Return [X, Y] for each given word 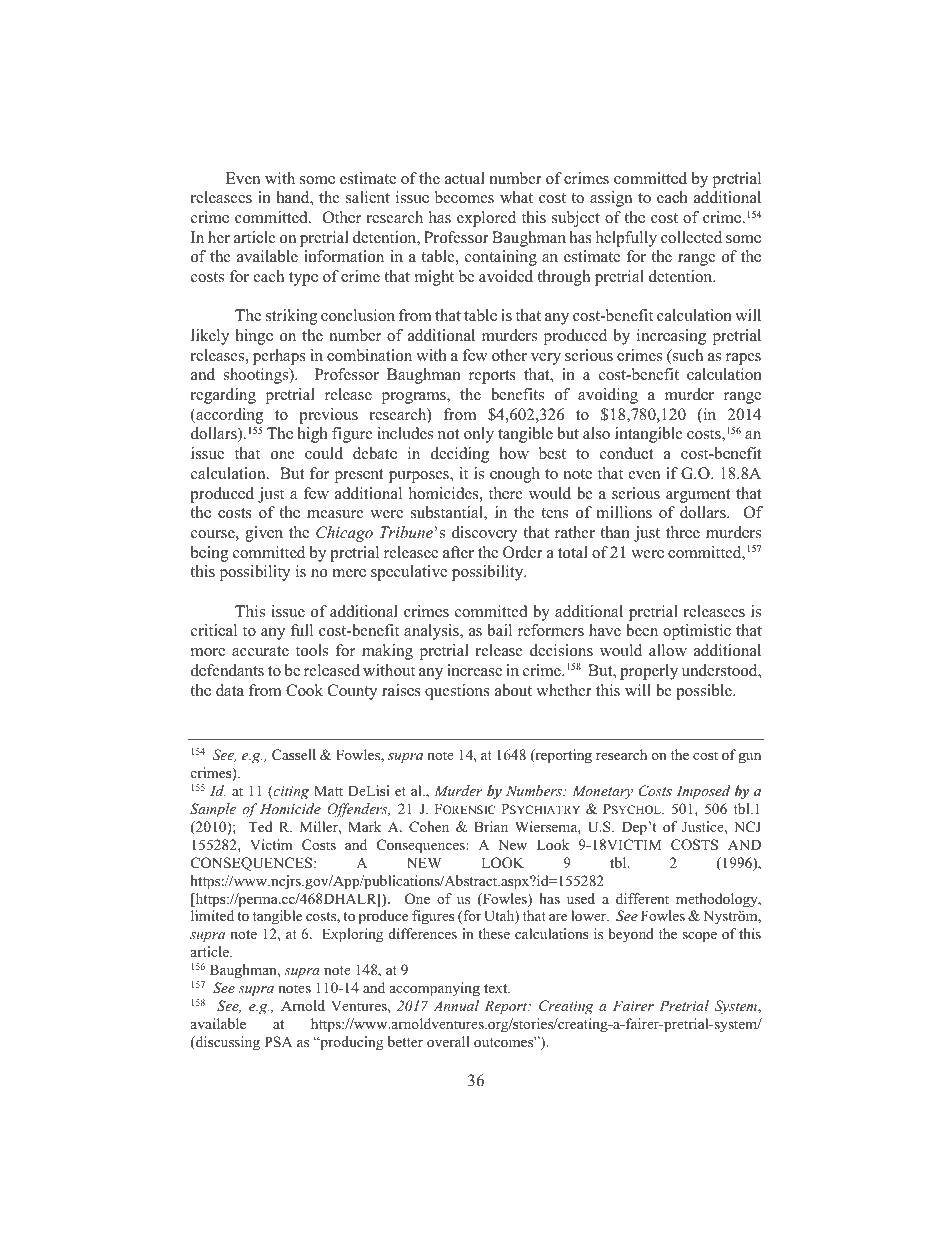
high [313, 435]
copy [347, 1214]
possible [705, 692]
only [479, 435]
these [494, 933]
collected [691, 237]
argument [698, 496]
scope [699, 937]
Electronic [292, 1211]
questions [457, 692]
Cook [304, 690]
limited [212, 915]
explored [486, 219]
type [303, 279]
